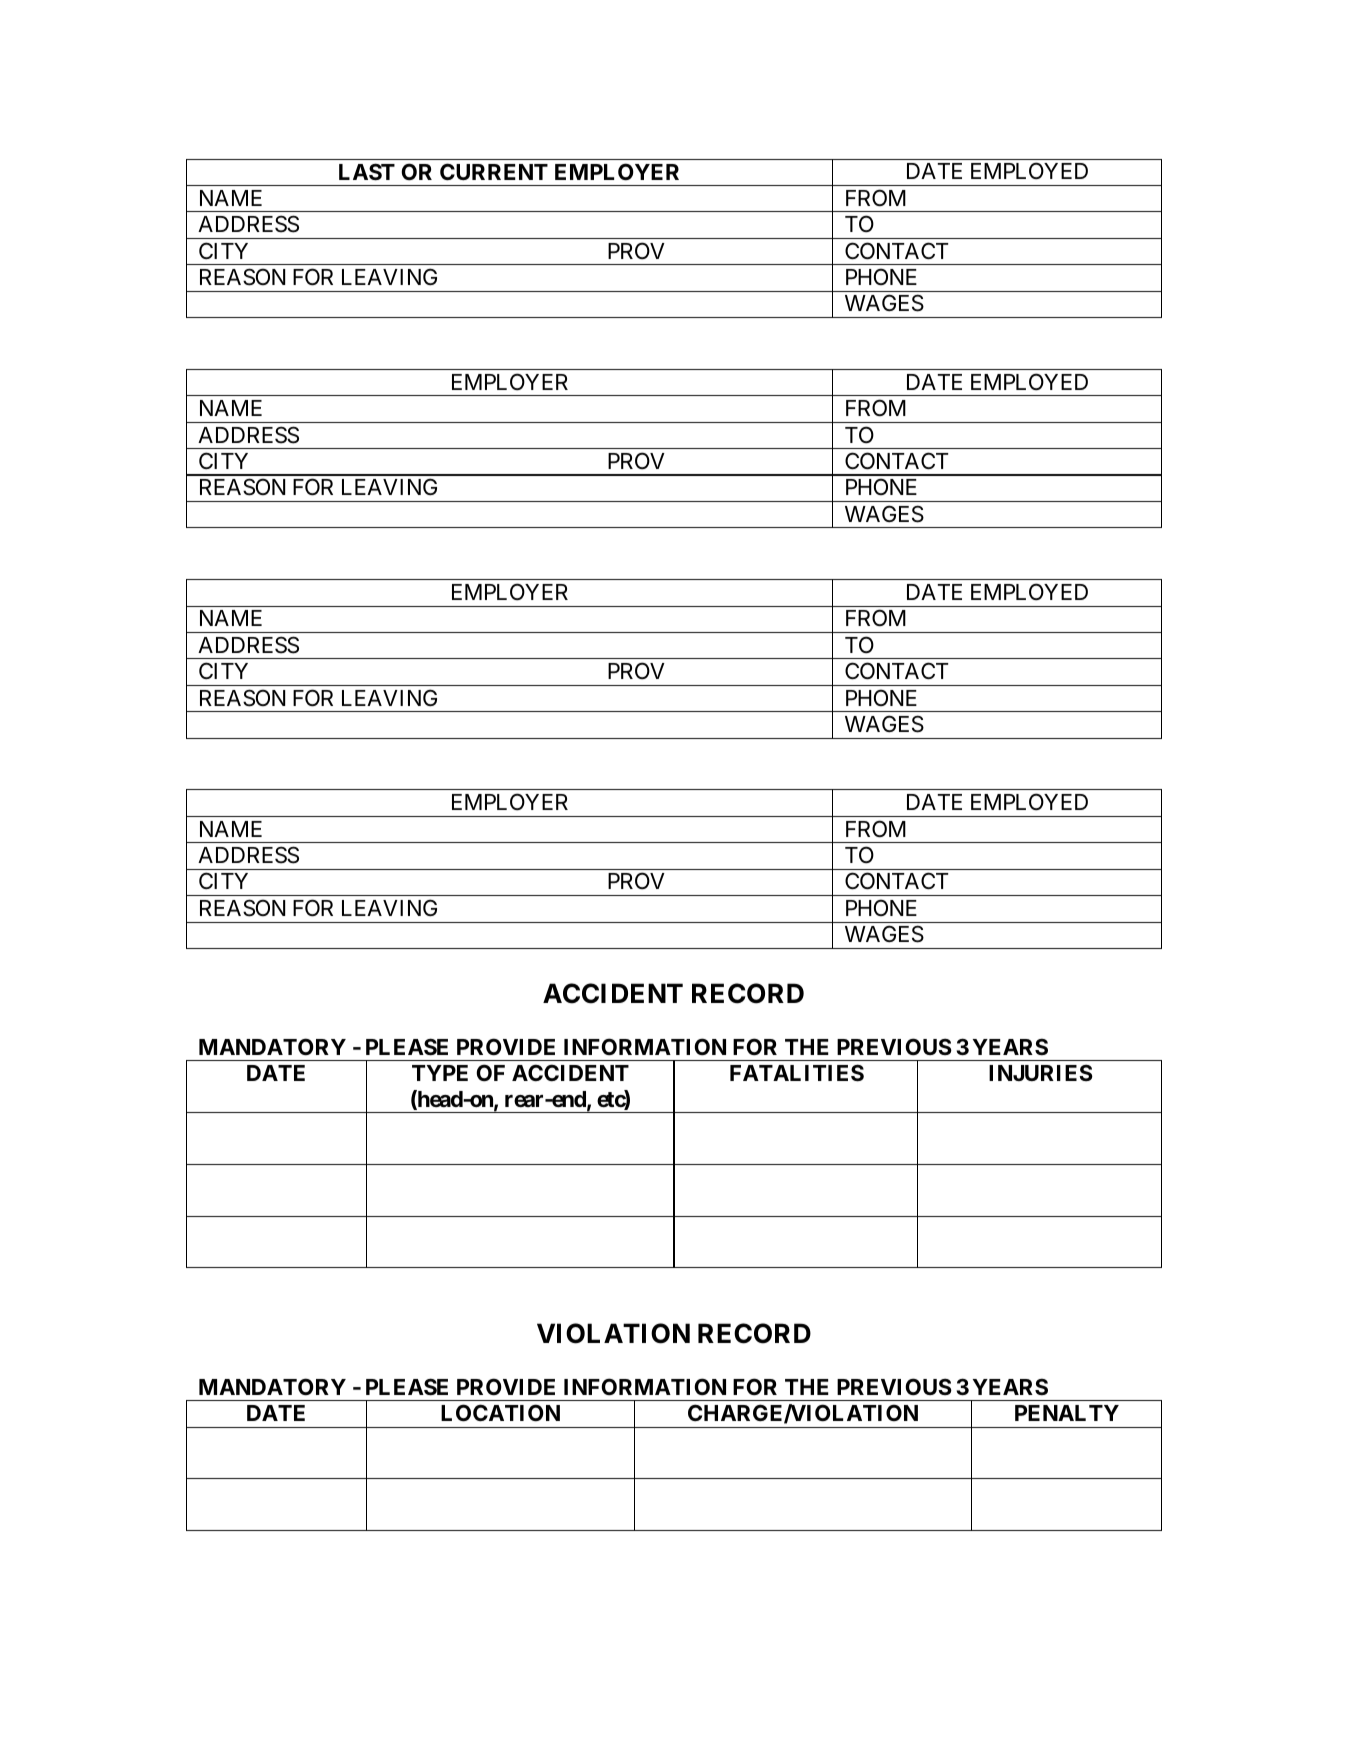 The height and width of the document is (1744, 1348). I want to click on LOCATION, so click(500, 1413).
